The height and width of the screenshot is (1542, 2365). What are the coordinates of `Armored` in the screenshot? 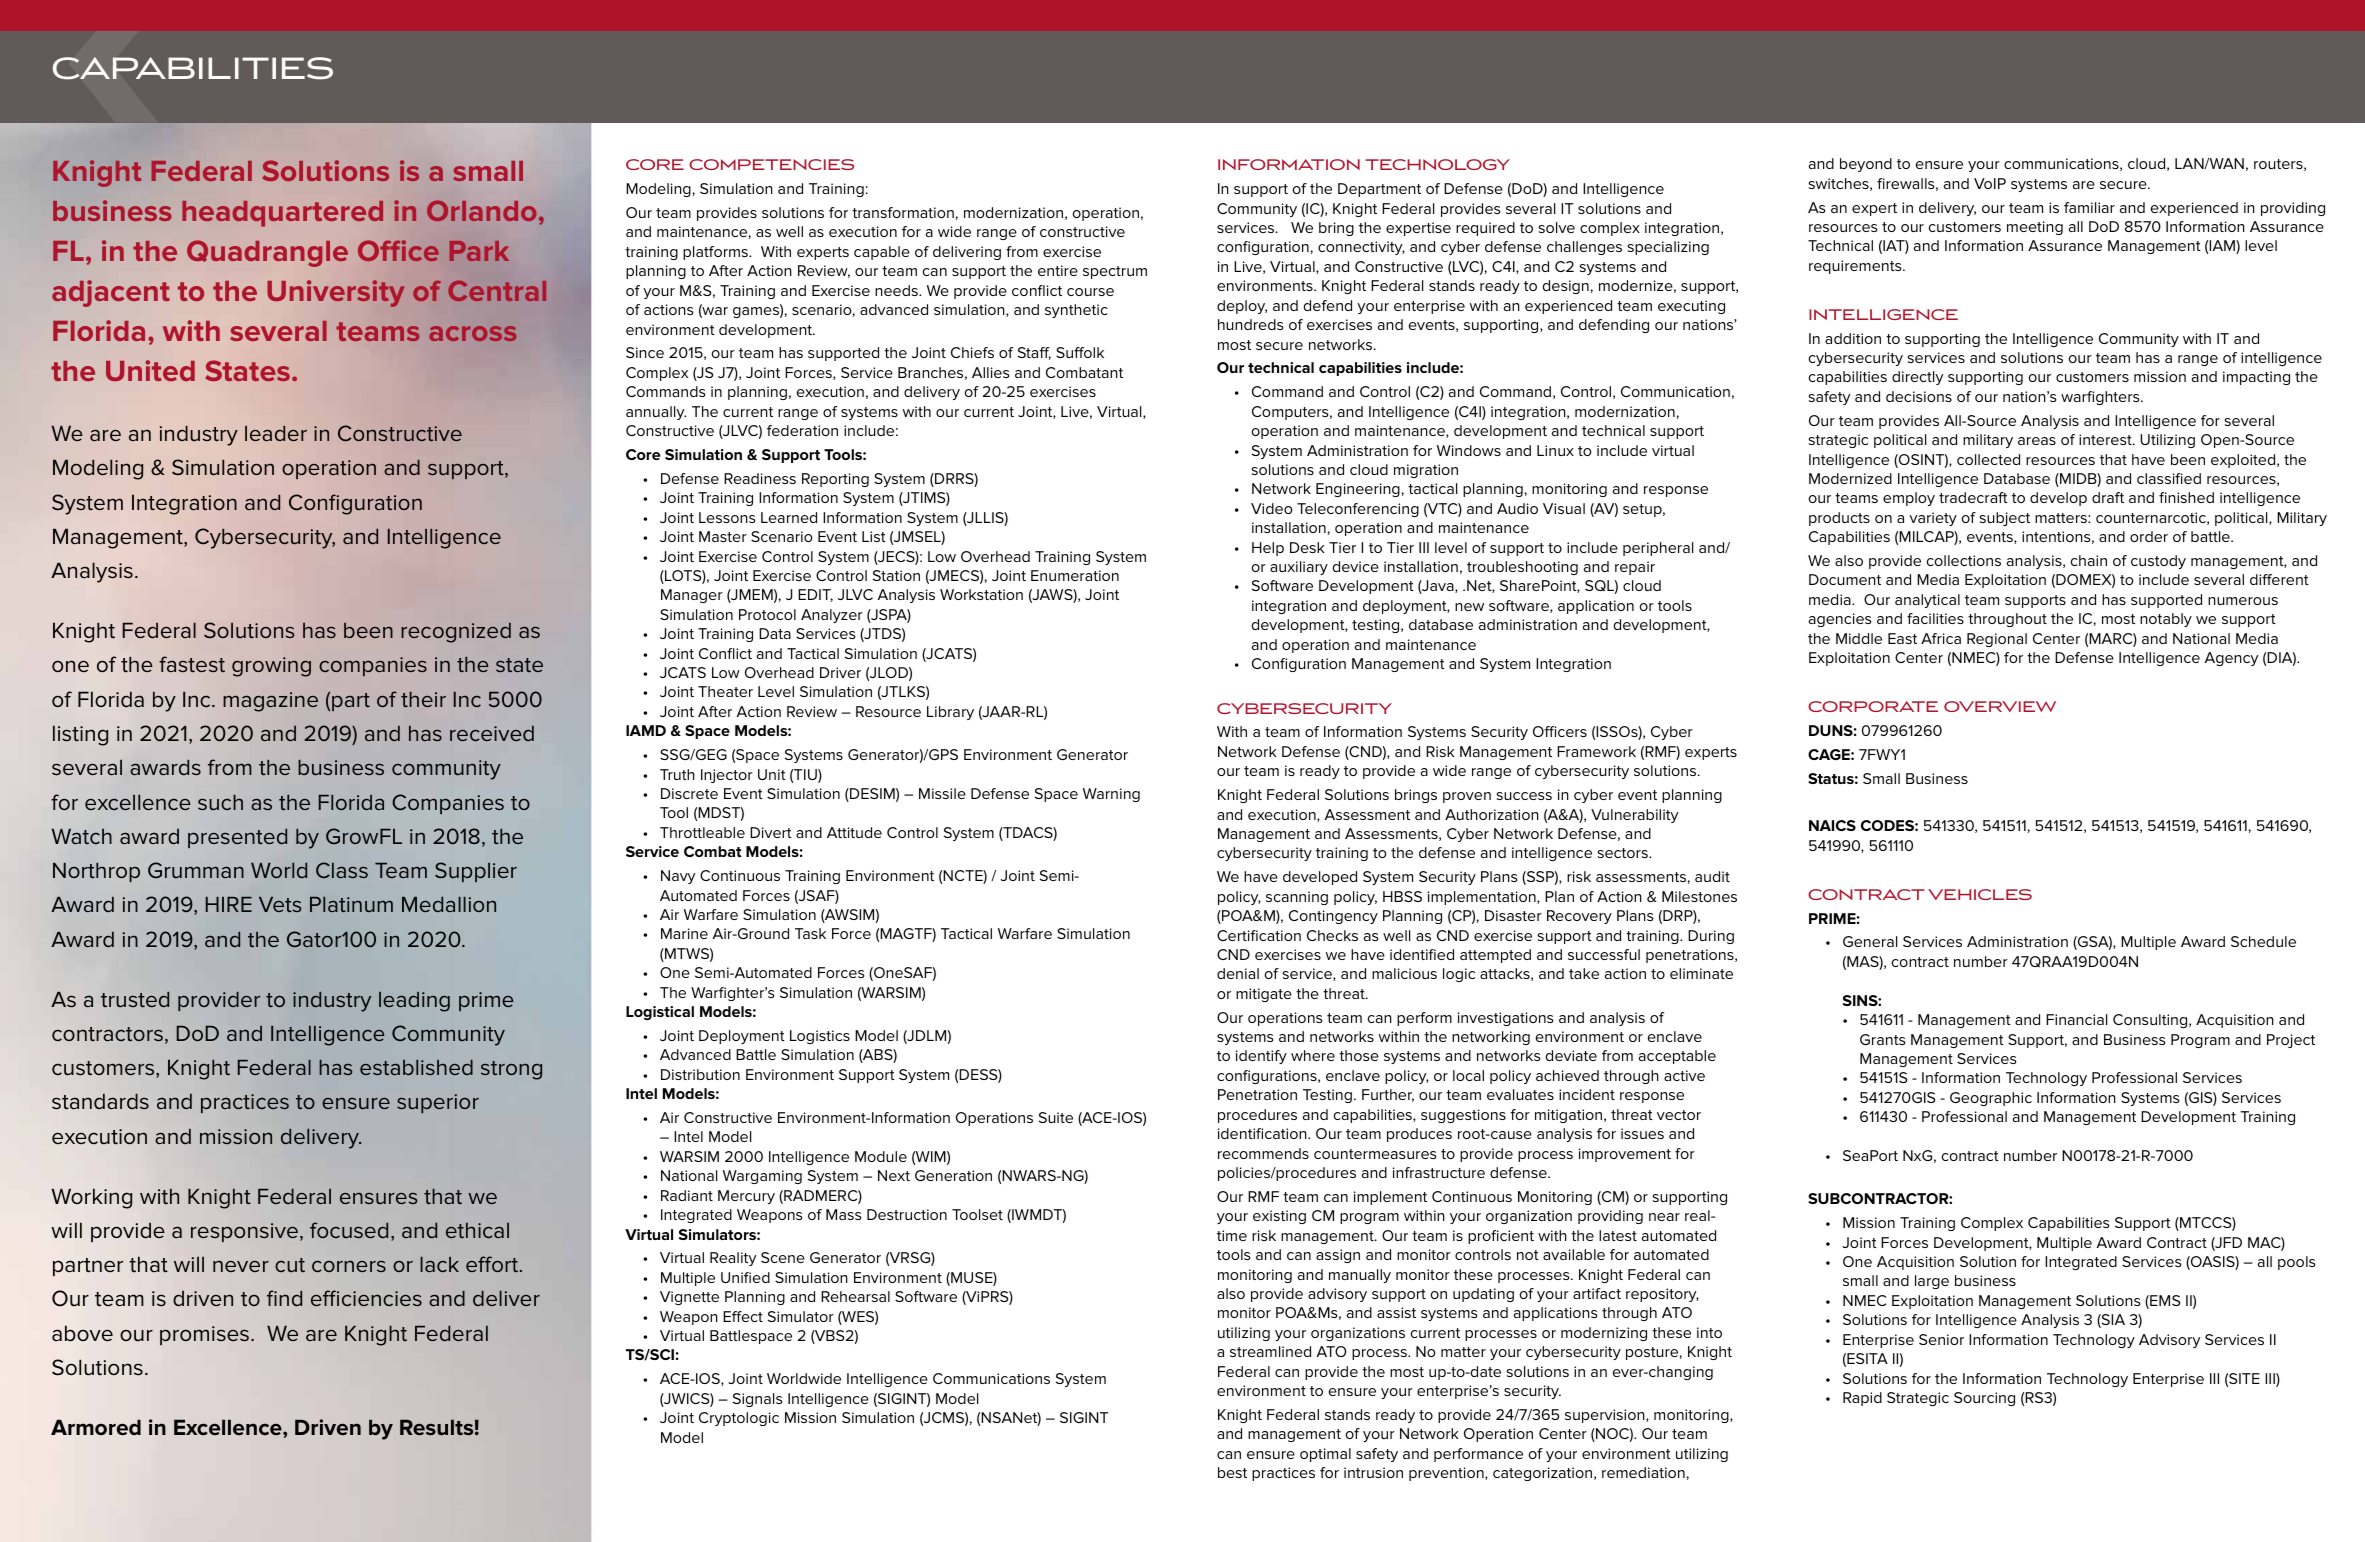 It's located at (96, 1427).
